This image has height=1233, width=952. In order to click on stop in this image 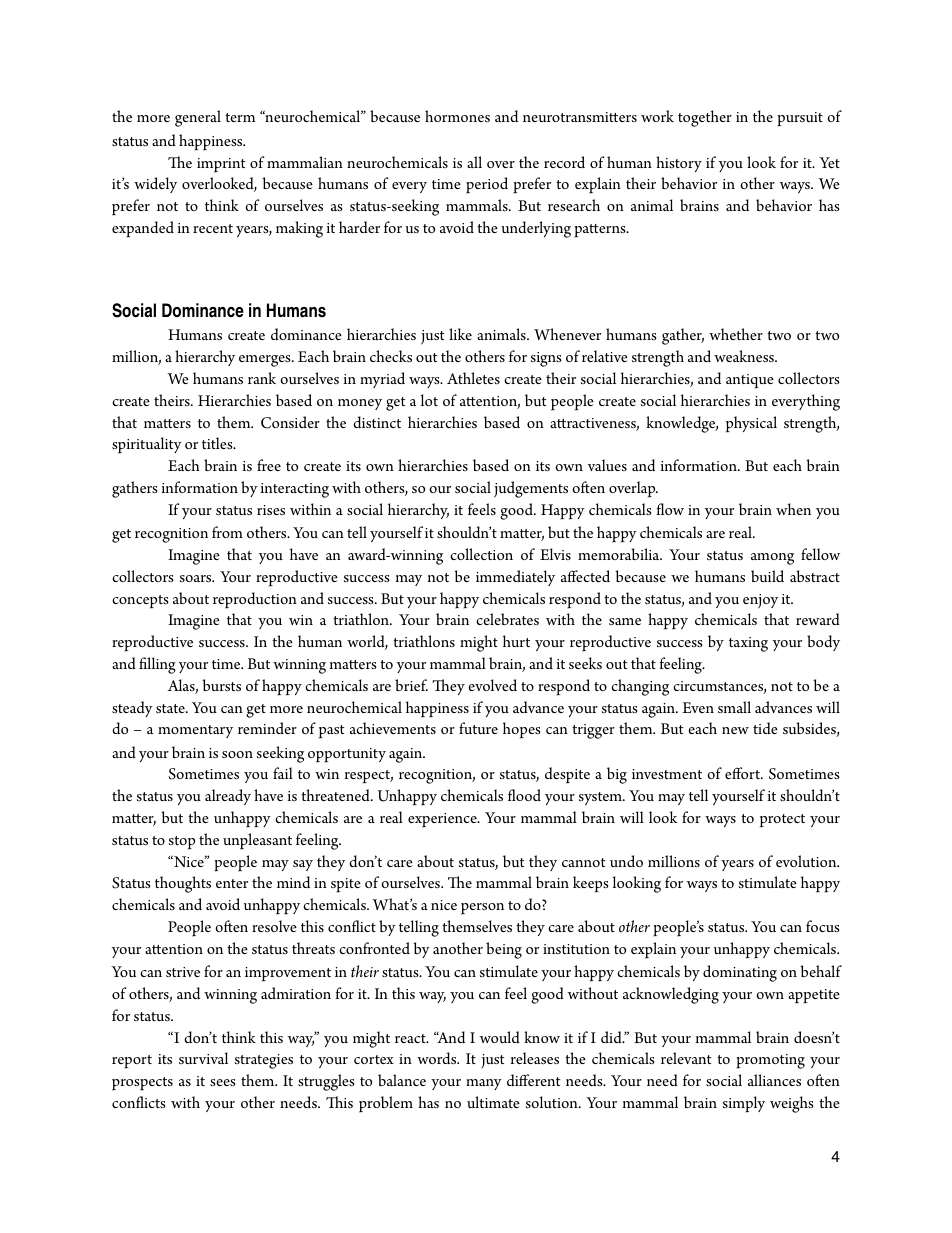, I will do `click(182, 843)`.
